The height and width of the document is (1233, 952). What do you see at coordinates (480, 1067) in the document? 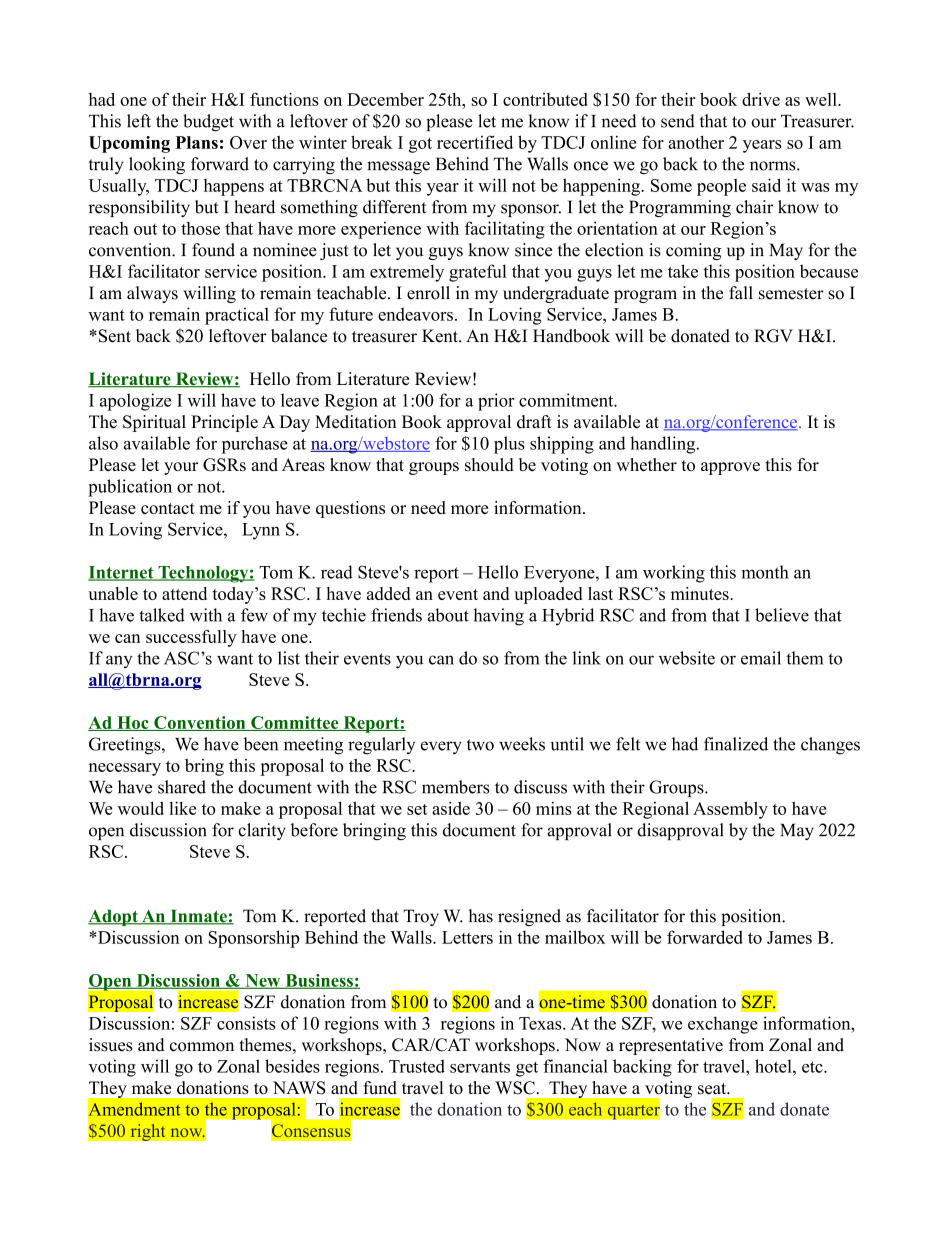
I see `servants` at bounding box center [480, 1067].
